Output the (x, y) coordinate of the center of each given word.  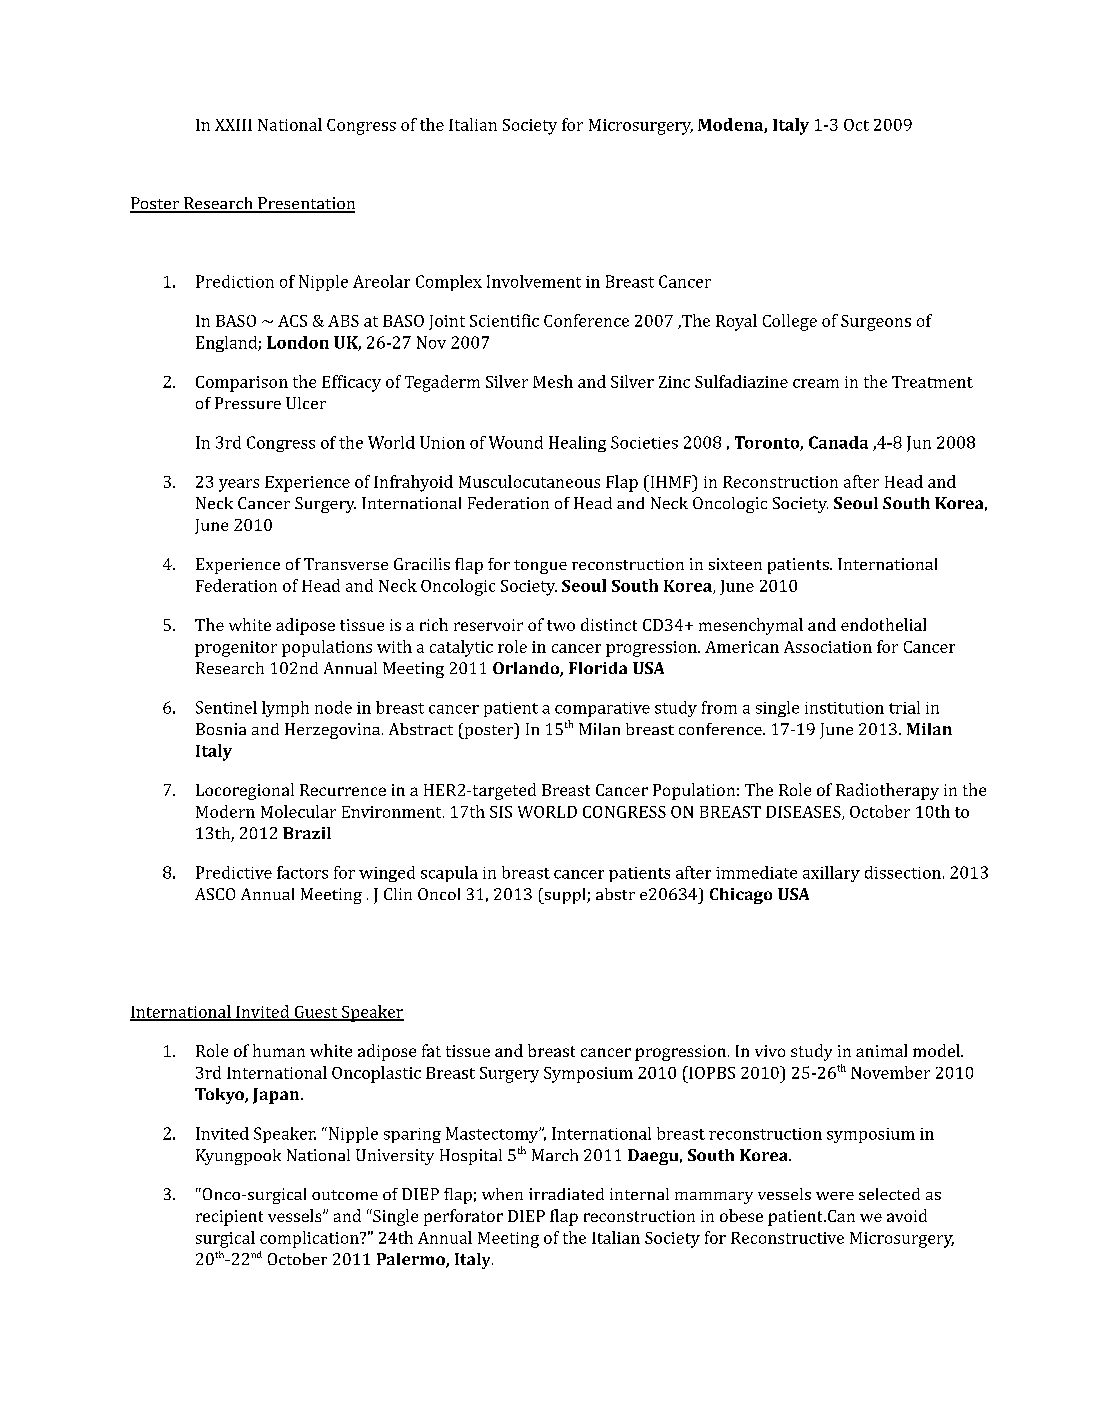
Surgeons (876, 323)
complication (310, 1239)
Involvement (534, 281)
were (835, 1196)
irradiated (566, 1194)
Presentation (305, 204)
